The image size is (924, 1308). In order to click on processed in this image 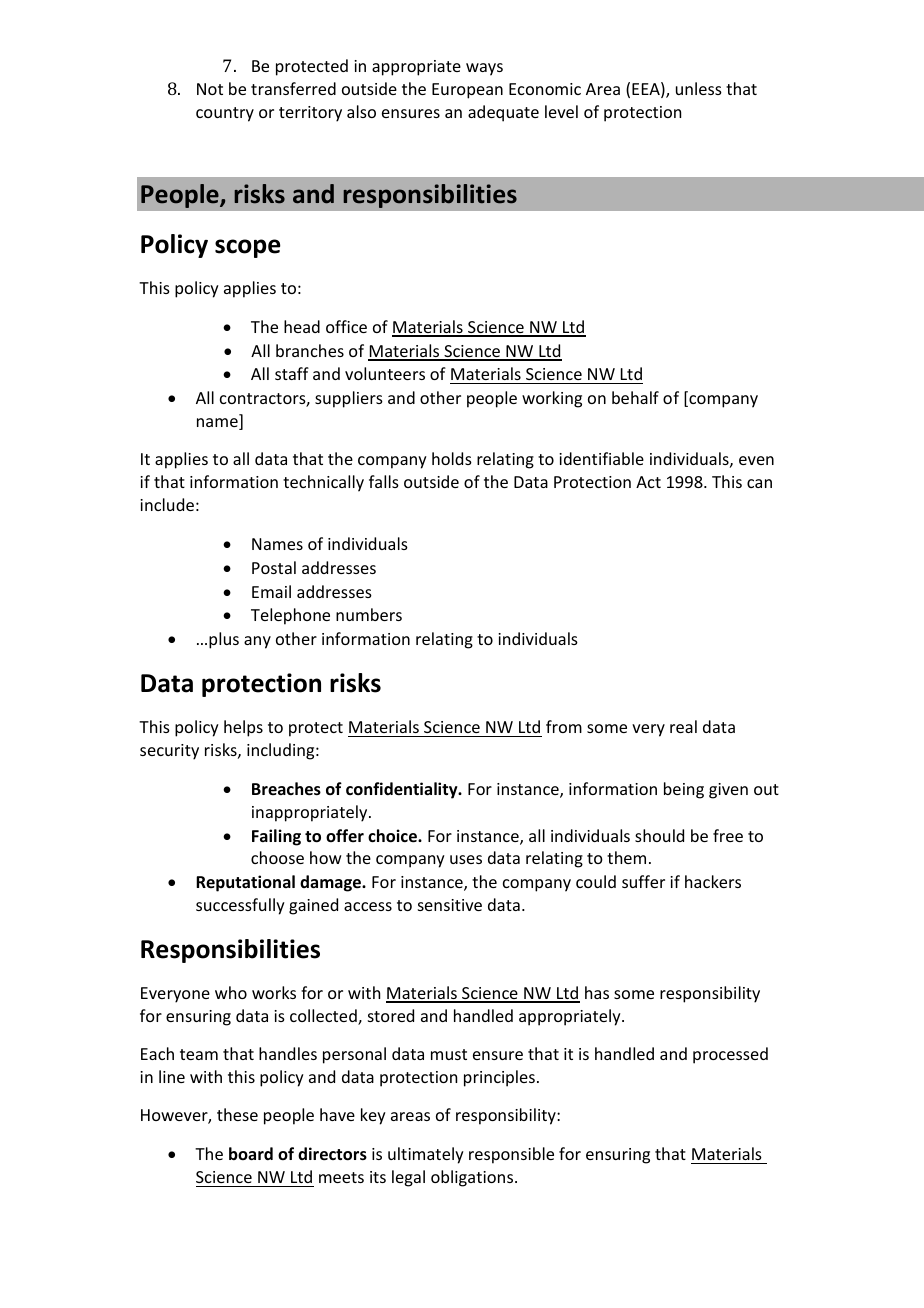, I will do `click(730, 1055)`.
